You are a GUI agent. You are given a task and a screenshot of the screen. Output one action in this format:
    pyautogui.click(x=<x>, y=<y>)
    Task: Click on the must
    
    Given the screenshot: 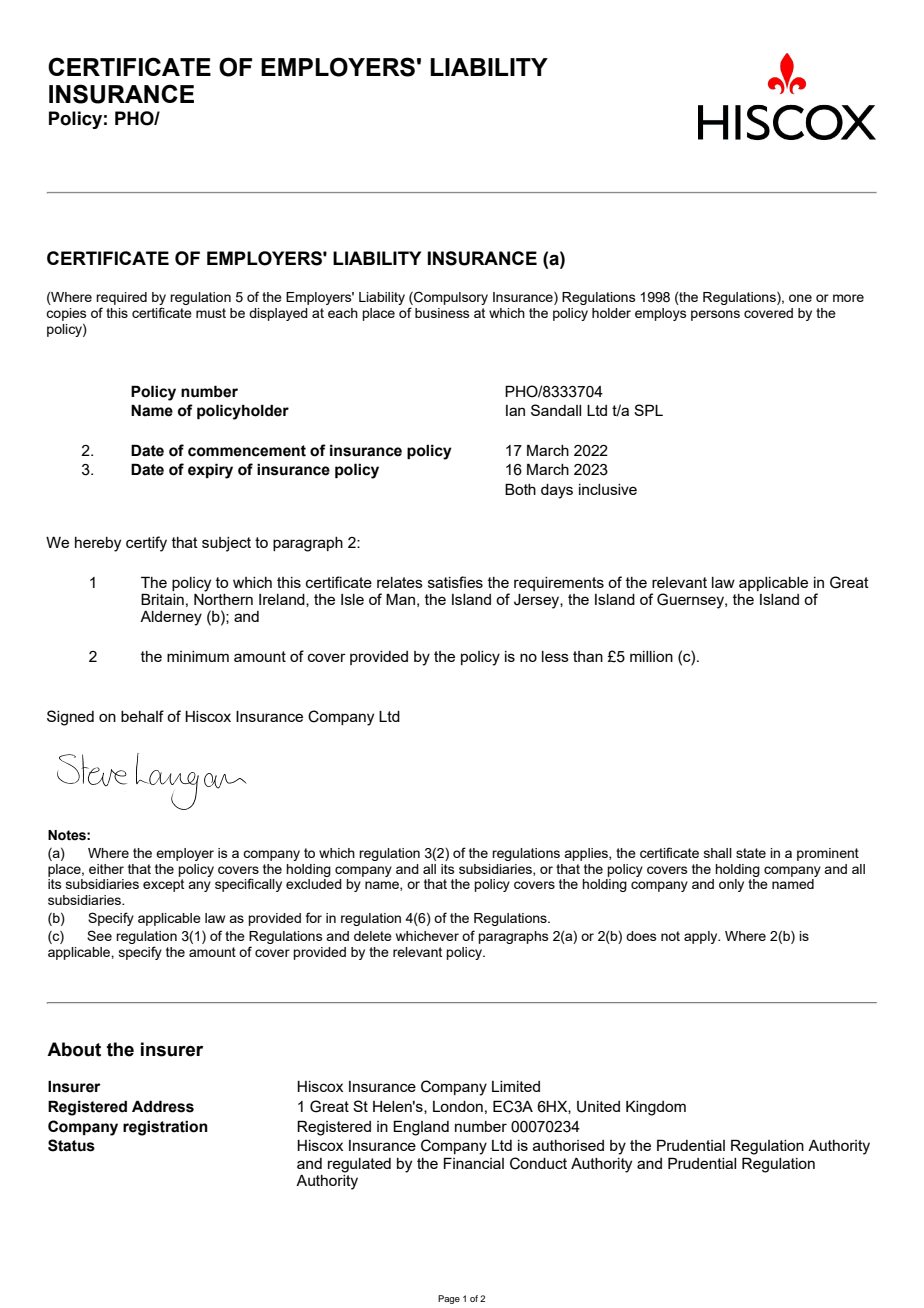 What is the action you would take?
    pyautogui.click(x=211, y=313)
